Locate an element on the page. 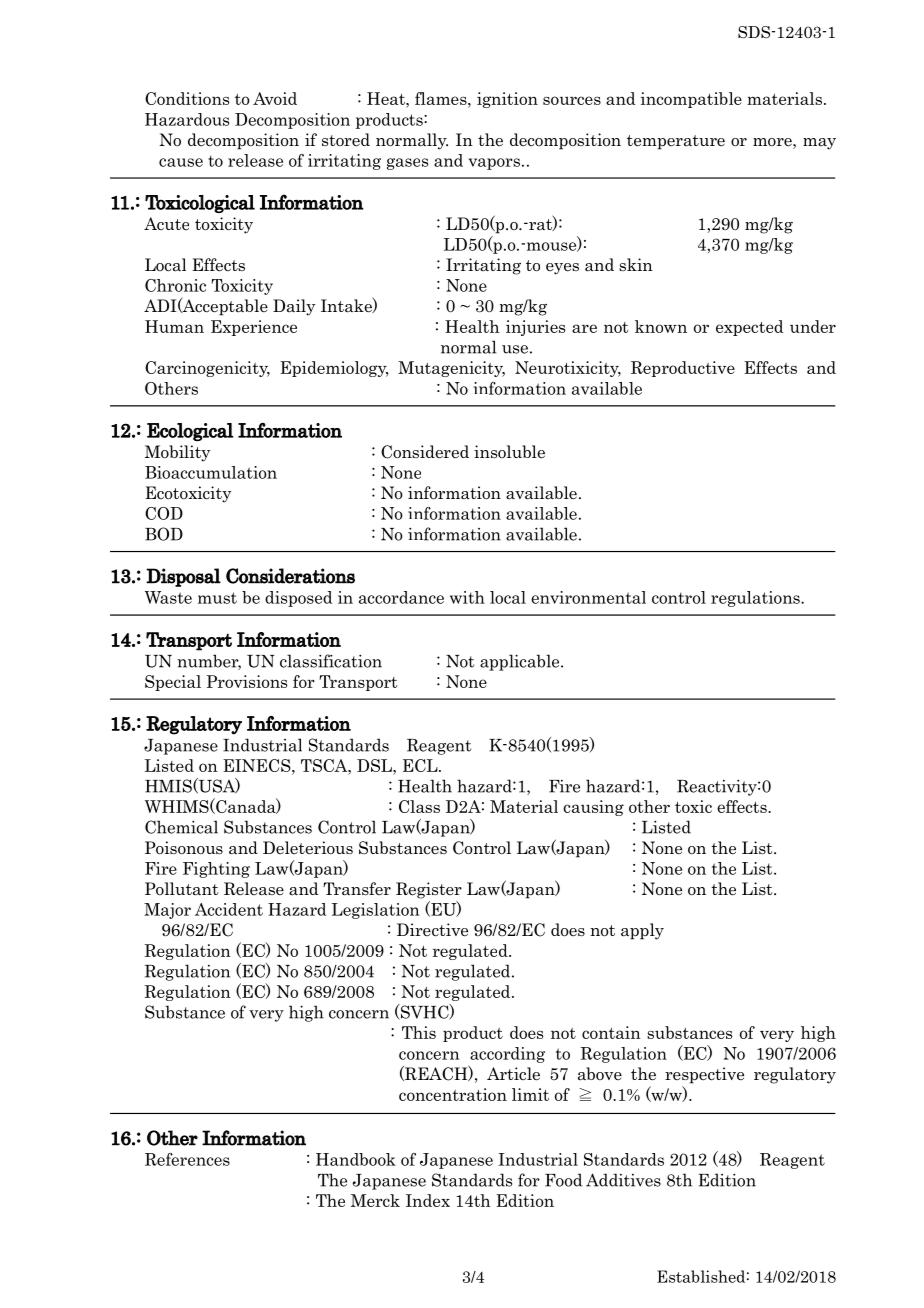 The width and height of the image is (924, 1308). incompatible is located at coordinates (691, 100).
